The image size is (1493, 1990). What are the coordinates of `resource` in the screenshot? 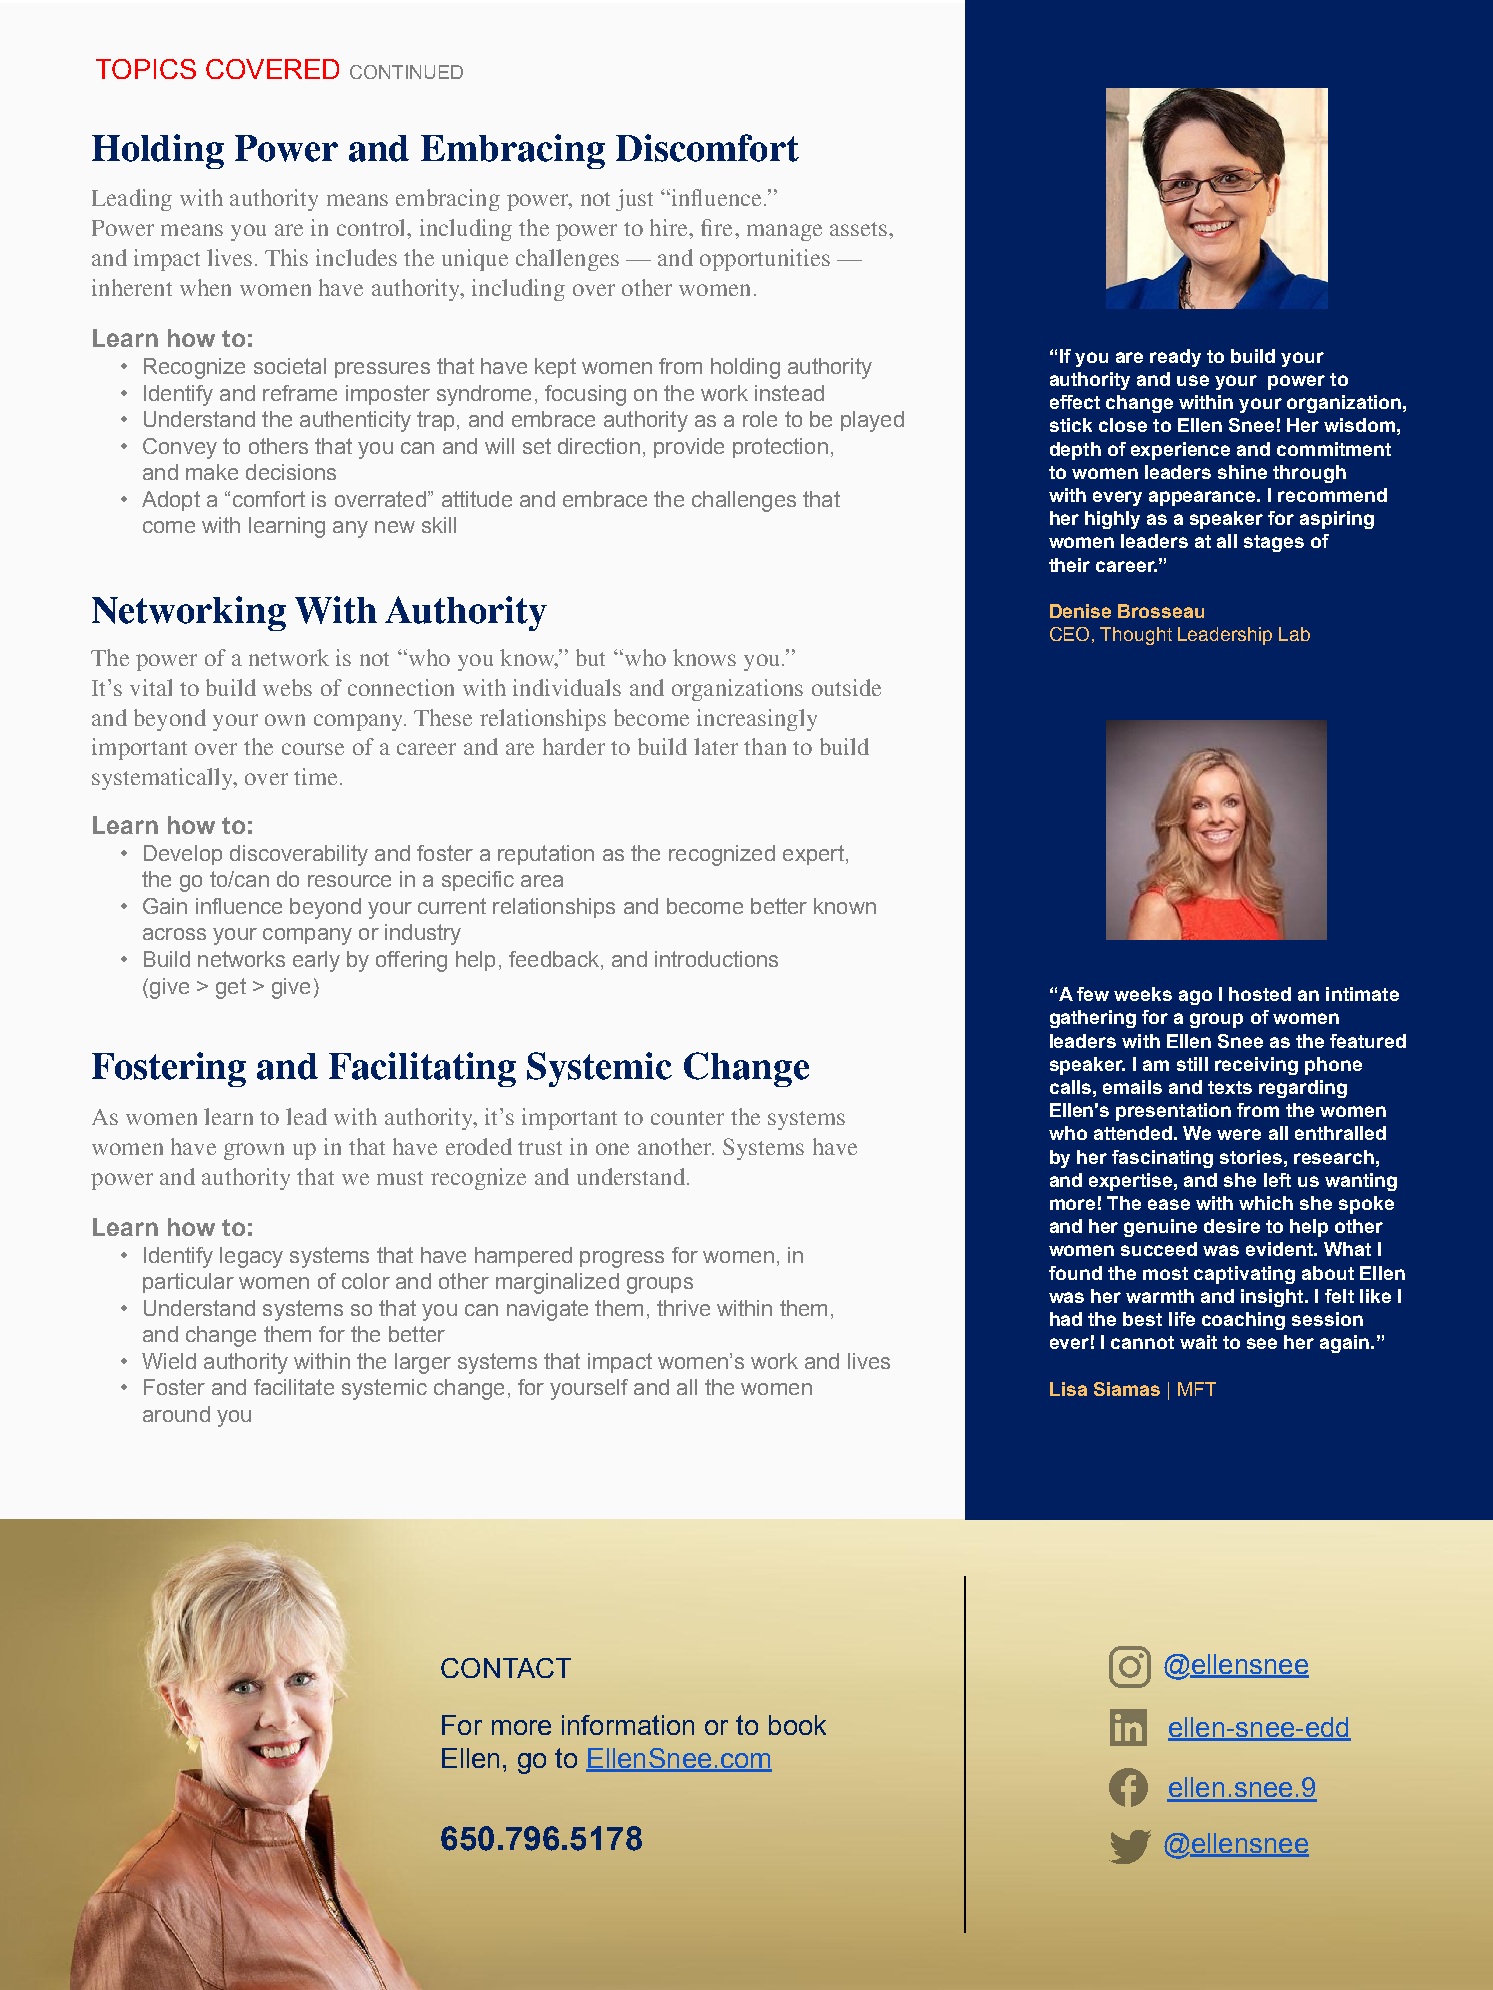 It's located at (349, 881).
